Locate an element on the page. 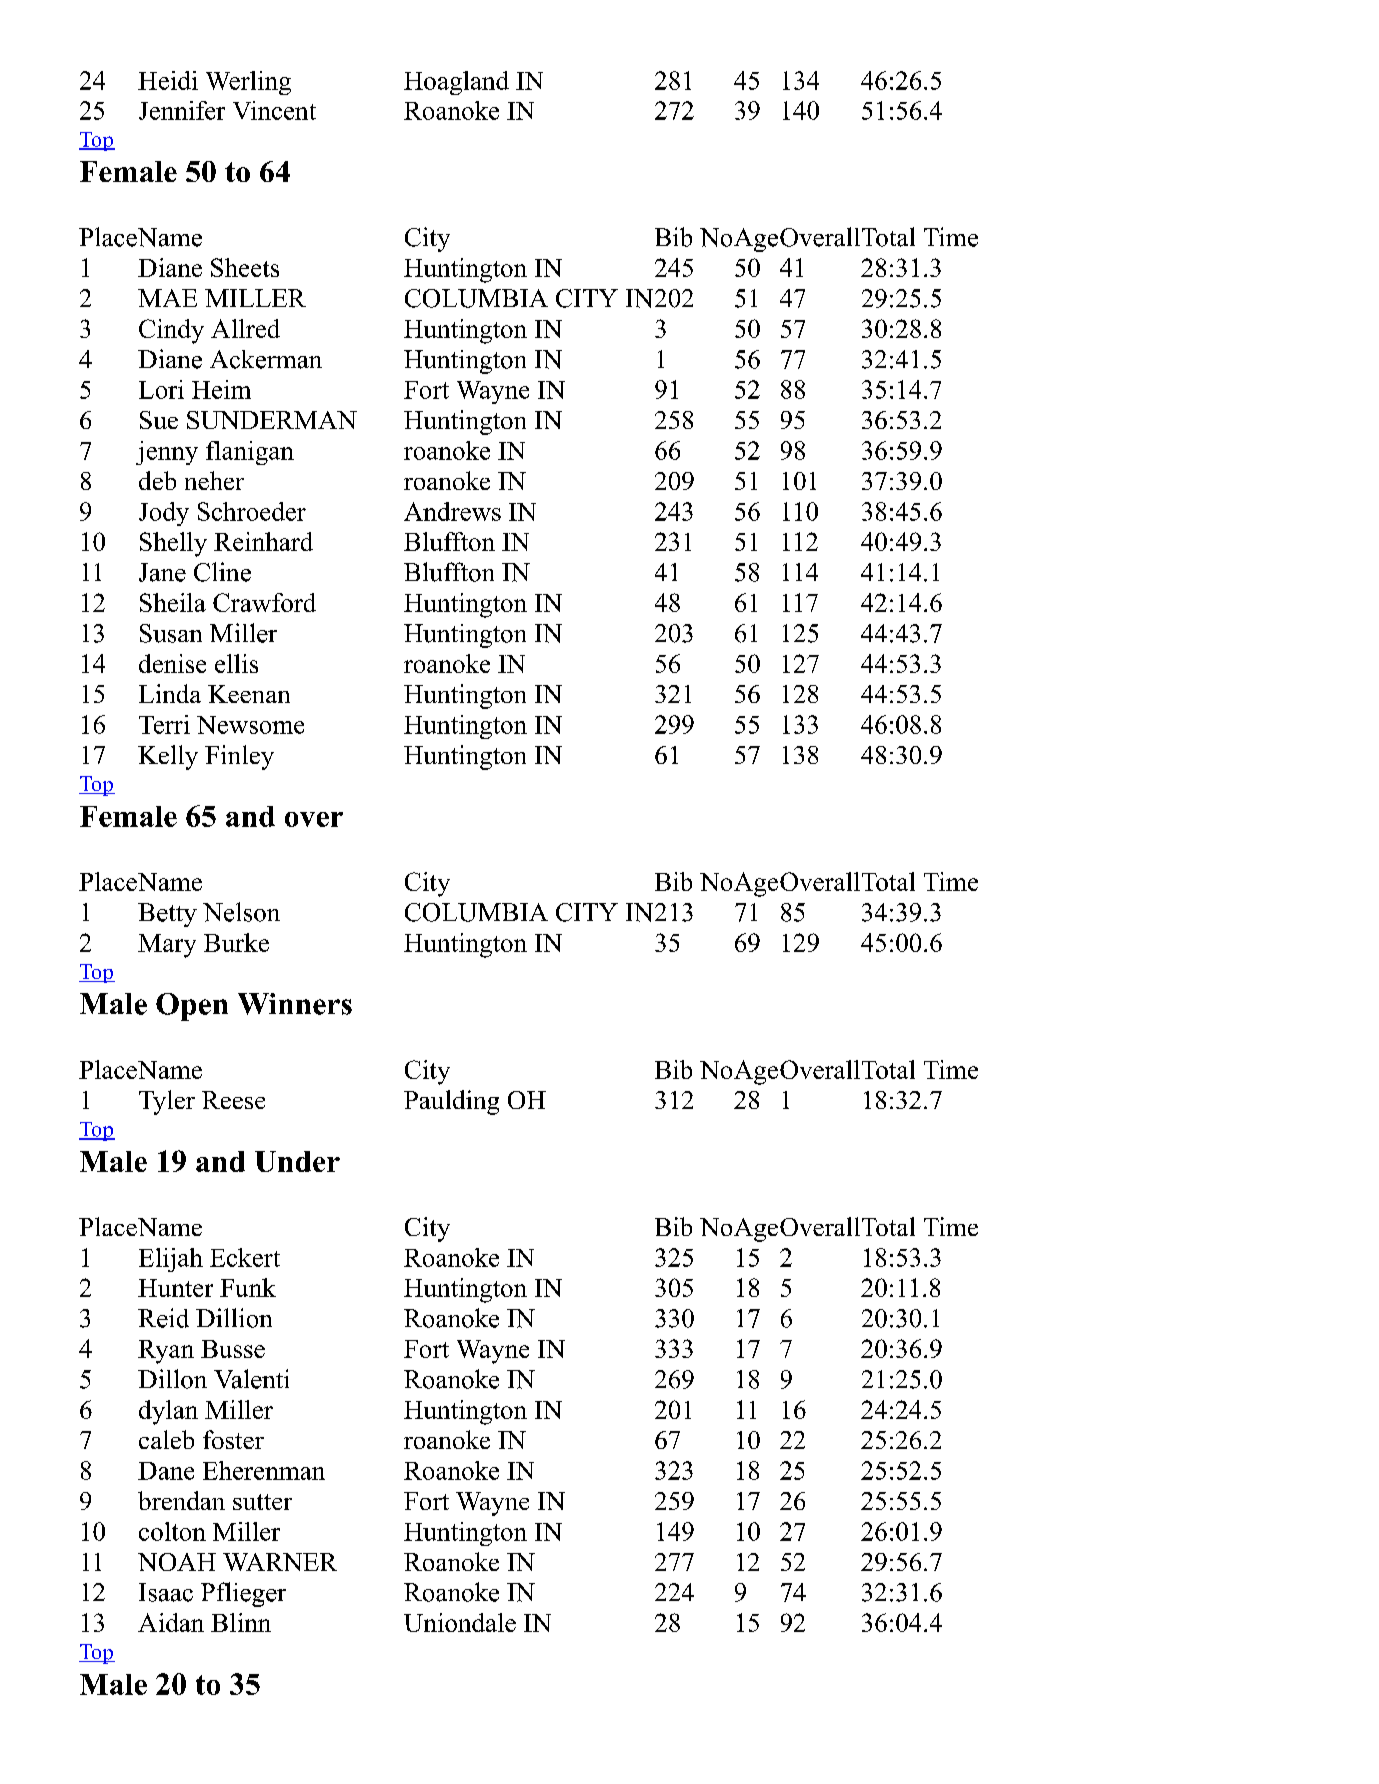 This page has width=1379, height=1784. Reinhard is located at coordinates (263, 541).
